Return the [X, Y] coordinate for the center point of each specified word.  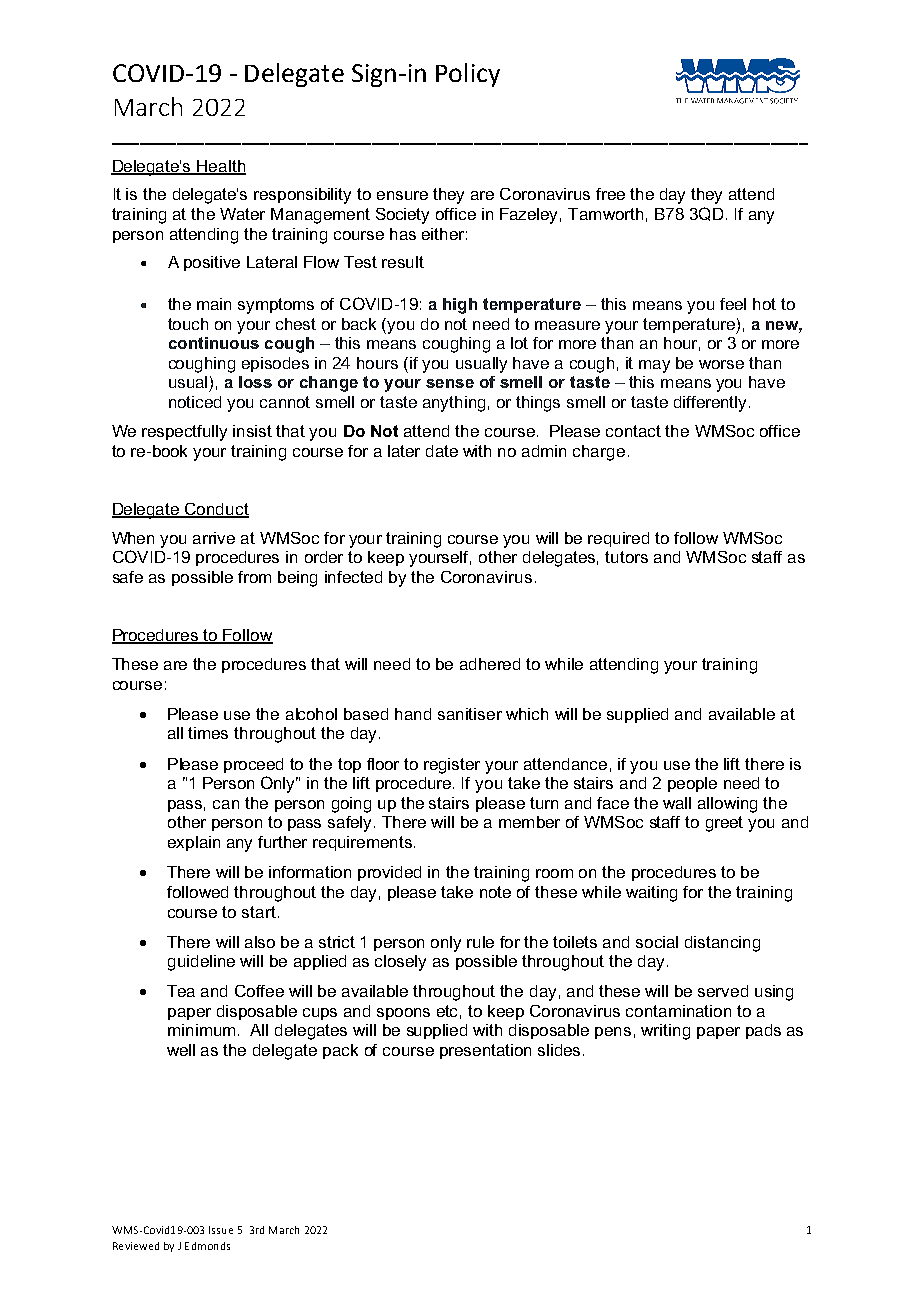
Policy [468, 75]
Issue [221, 1230]
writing [665, 1032]
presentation [485, 1051]
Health [221, 167]
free [610, 194]
